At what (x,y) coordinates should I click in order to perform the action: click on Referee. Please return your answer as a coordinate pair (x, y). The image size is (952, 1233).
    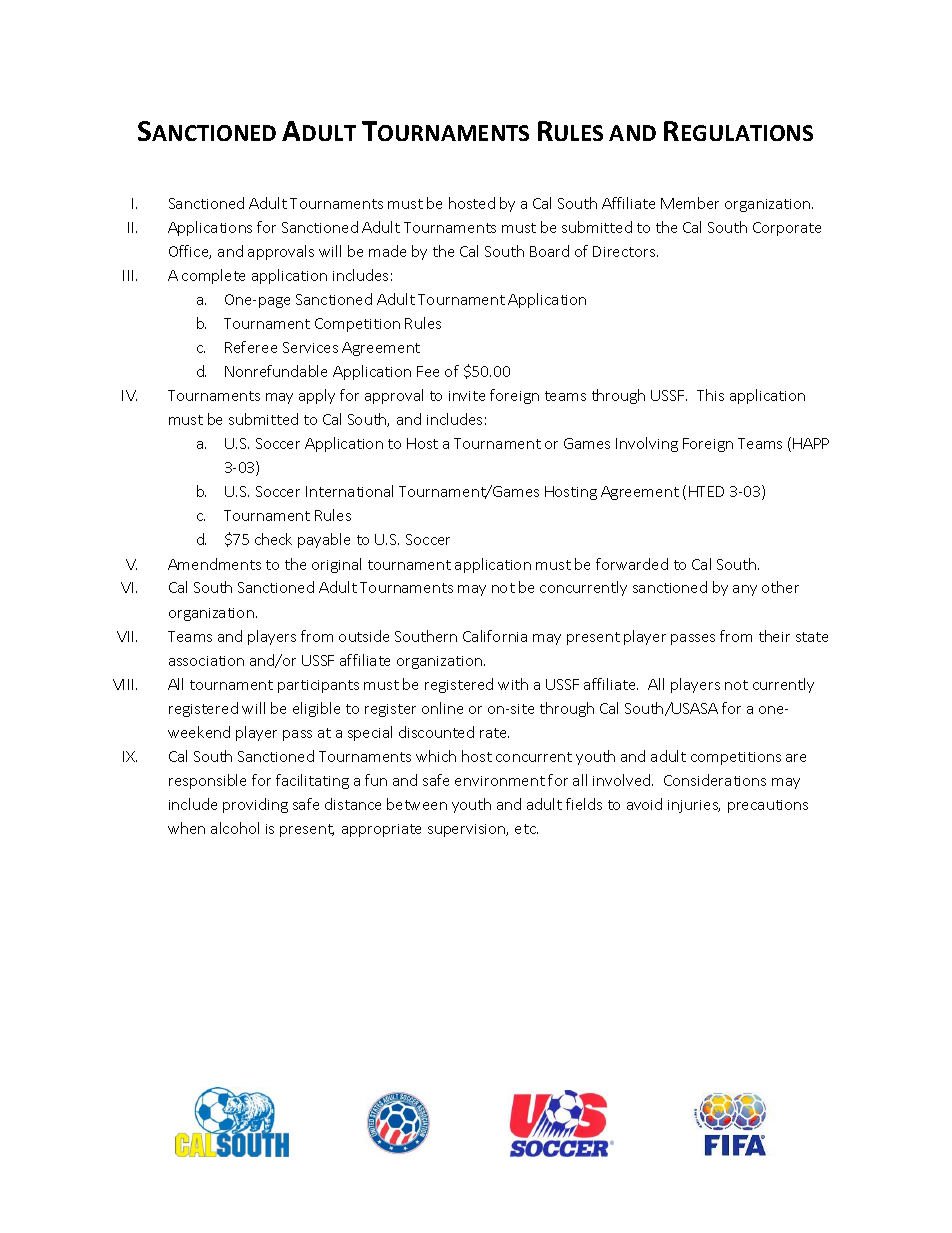
    Looking at the image, I should click on (251, 347).
